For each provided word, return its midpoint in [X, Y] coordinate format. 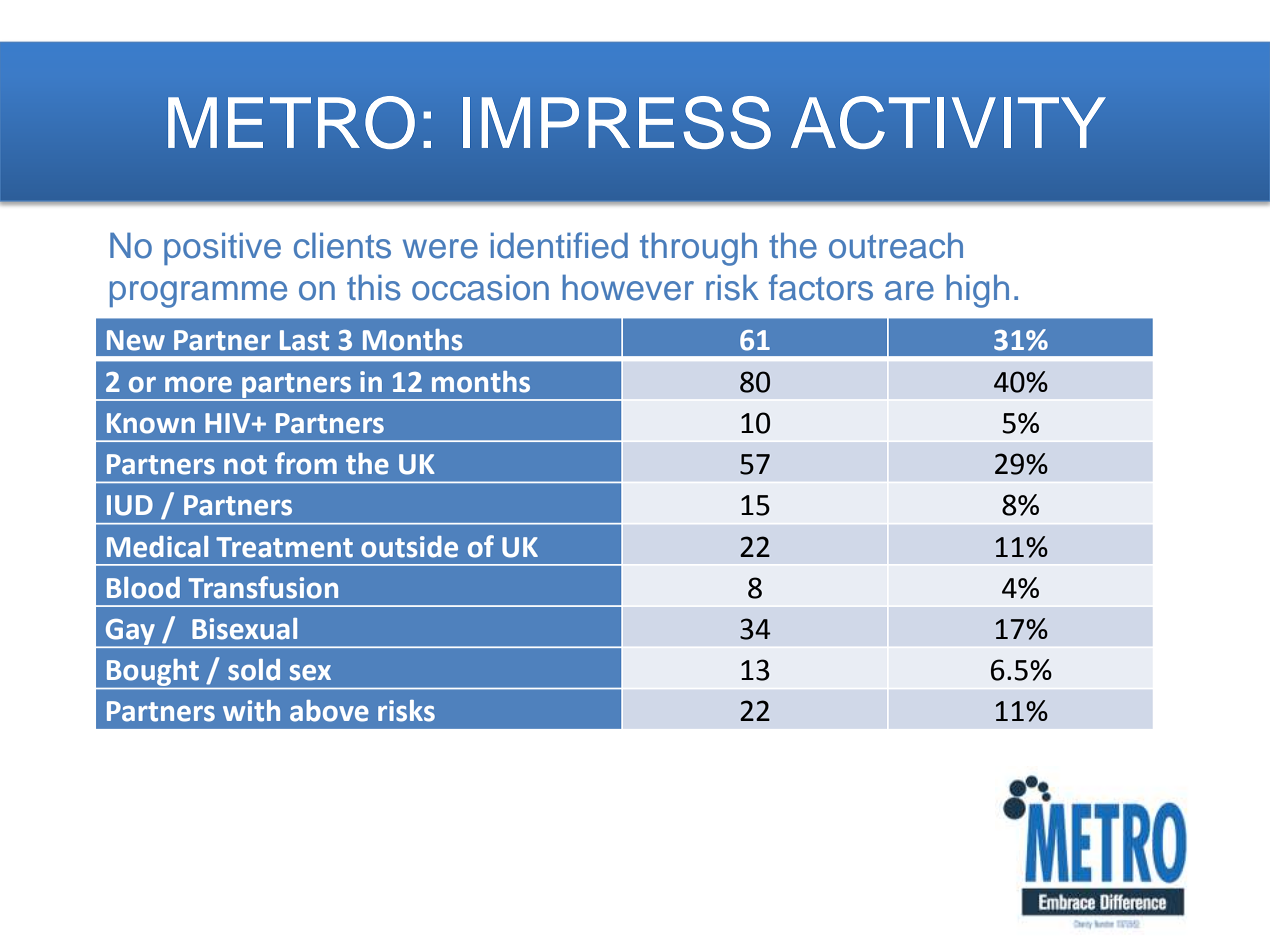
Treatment [284, 547]
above [329, 711]
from [306, 463]
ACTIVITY [948, 122]
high [977, 291]
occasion [480, 288]
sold [254, 670]
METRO [291, 122]
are [909, 291]
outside [409, 547]
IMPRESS [617, 122]
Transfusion [263, 587]
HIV [229, 423]
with [251, 711]
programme [198, 294]
